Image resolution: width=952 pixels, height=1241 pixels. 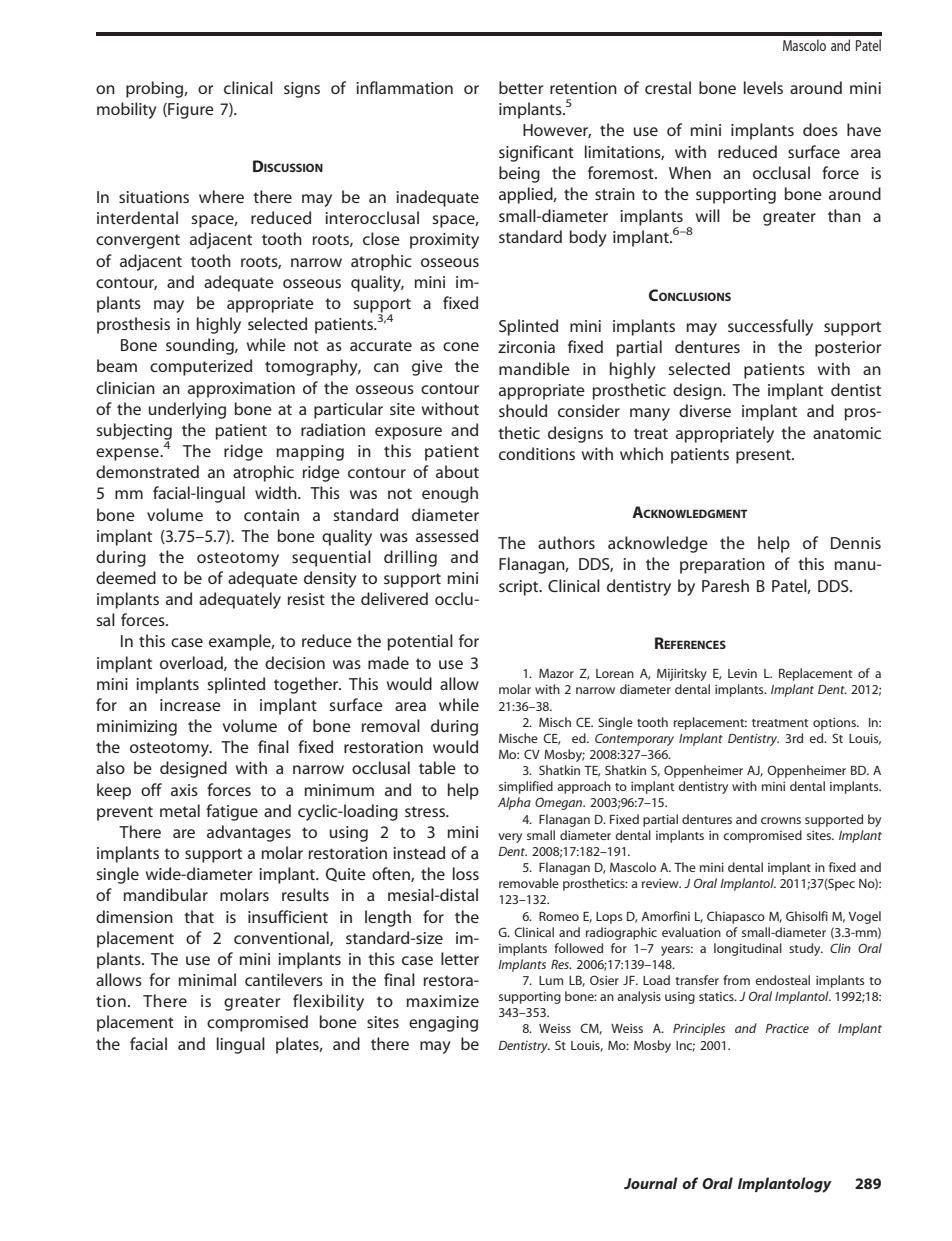 What do you see at coordinates (190, 111) in the page?
I see `Figure` at bounding box center [190, 111].
